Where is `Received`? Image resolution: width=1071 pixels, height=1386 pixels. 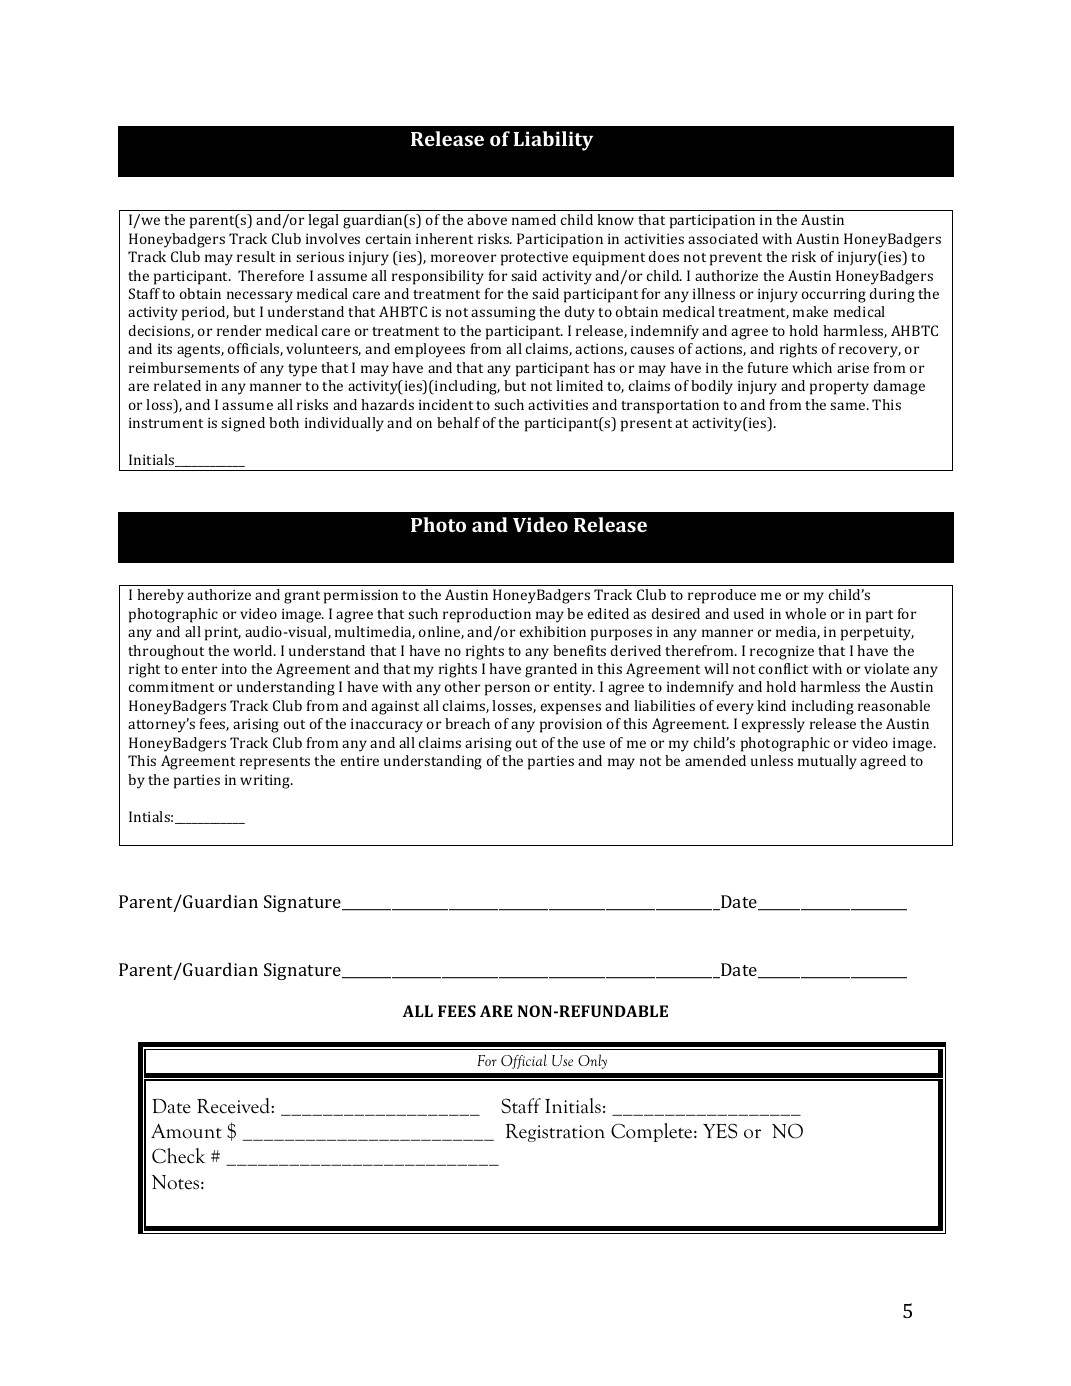
Received is located at coordinates (234, 1106).
